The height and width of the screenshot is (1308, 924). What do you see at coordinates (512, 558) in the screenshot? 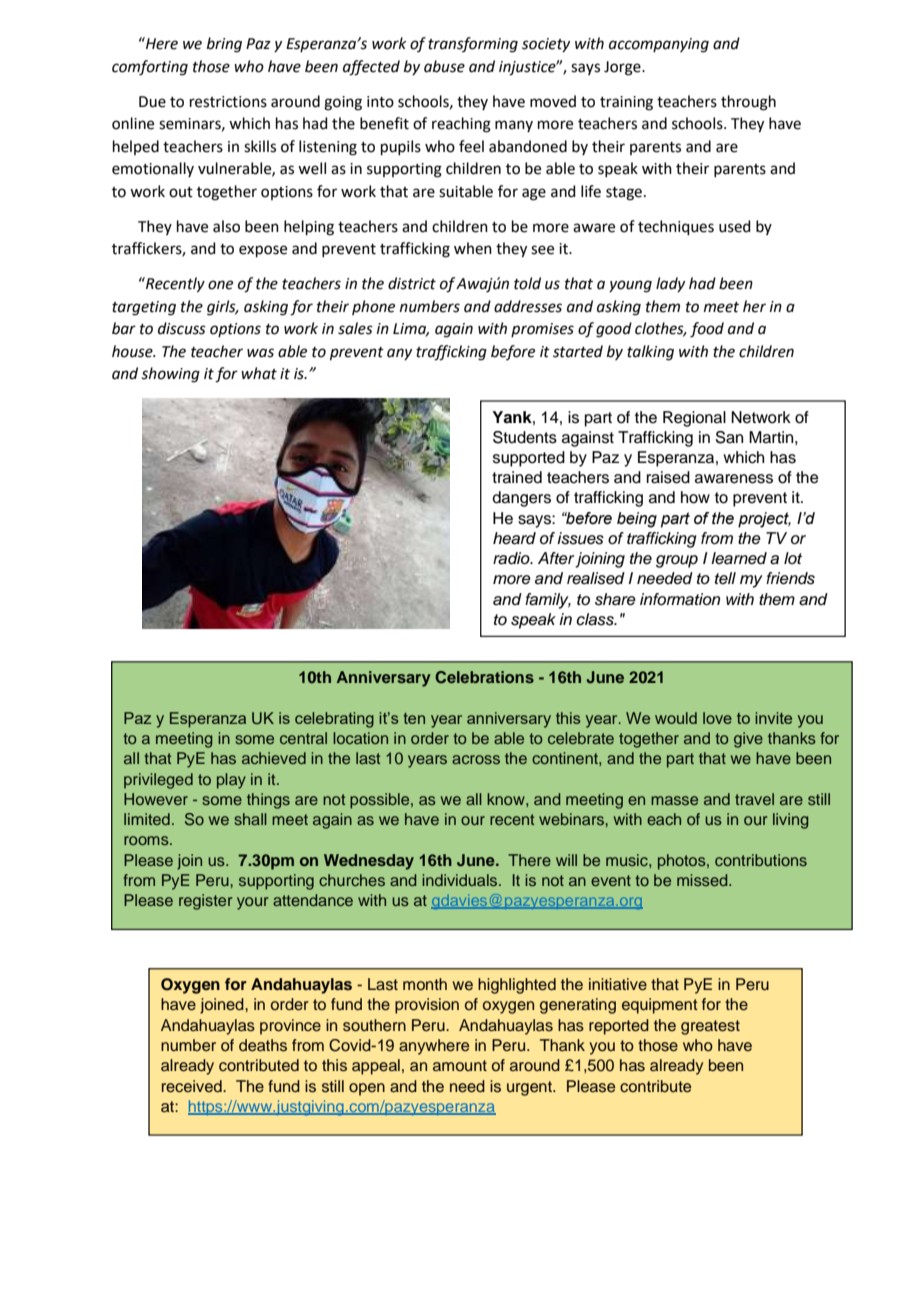
I see `radio` at bounding box center [512, 558].
